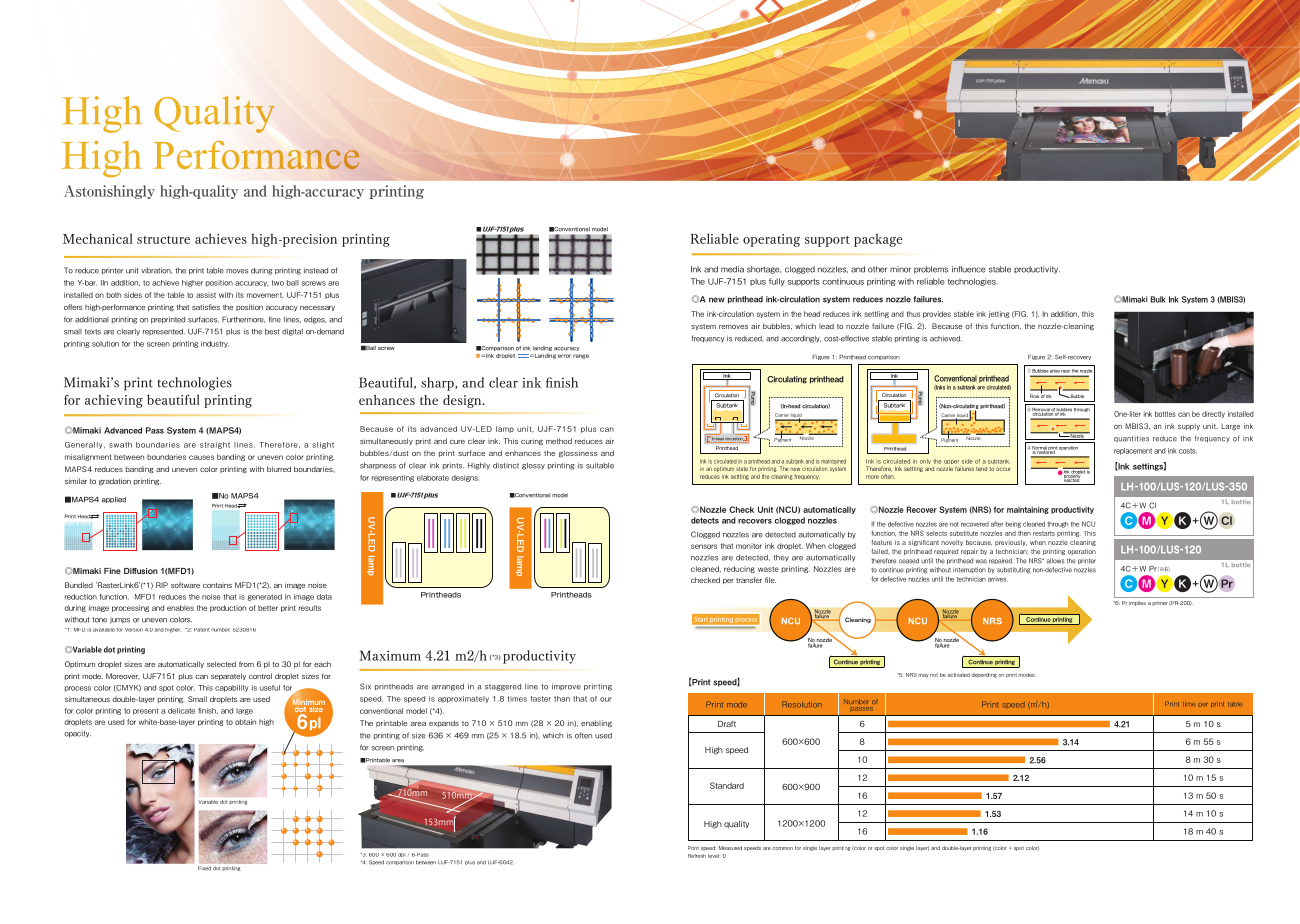 The width and height of the screenshot is (1300, 924). Describe the element at coordinates (1137, 603) in the screenshot. I see `implies` at that location.
